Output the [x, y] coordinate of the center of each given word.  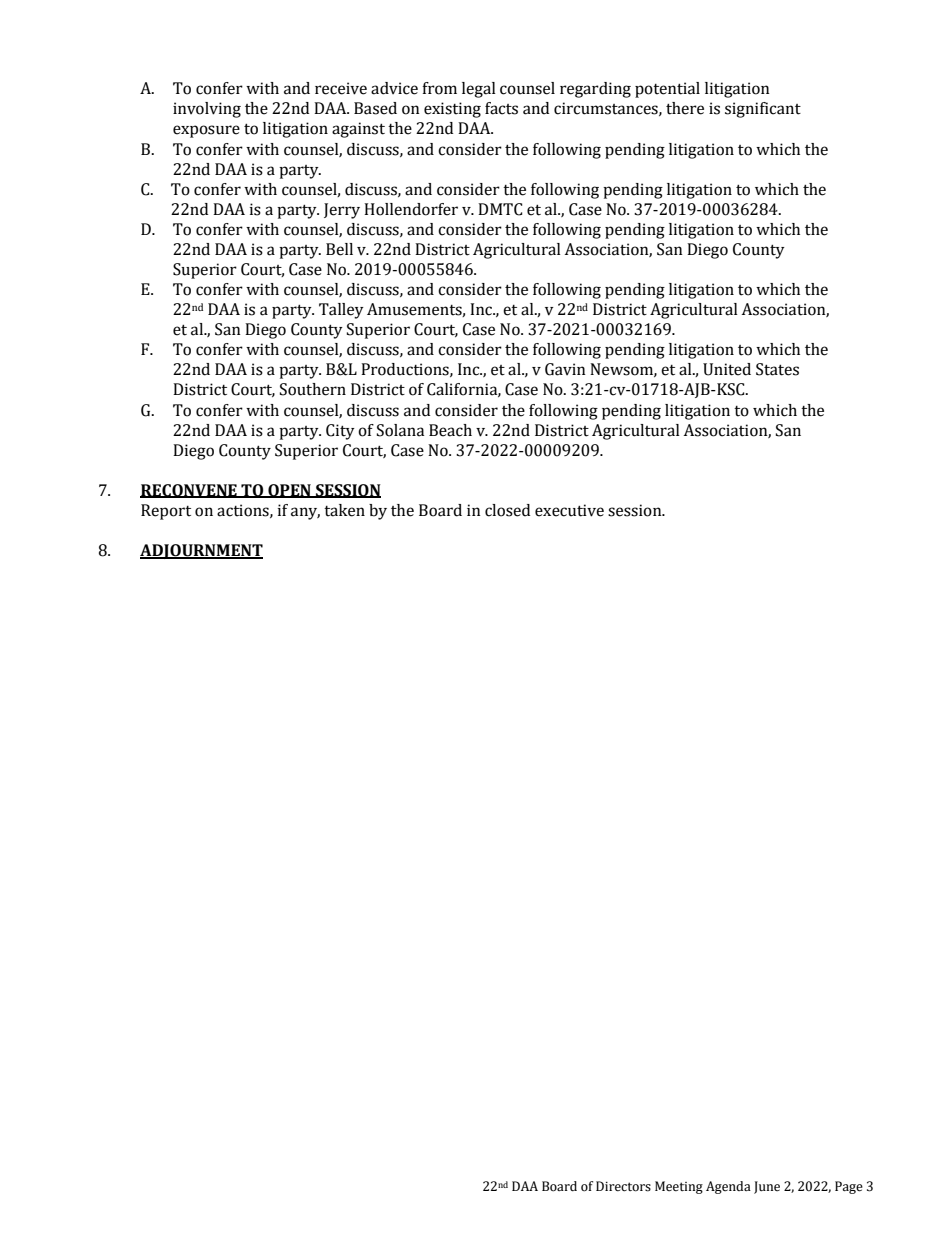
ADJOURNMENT [201, 551]
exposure [206, 131]
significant [763, 110]
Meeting [679, 1187]
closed [507, 510]
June [767, 1187]
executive [569, 510]
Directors [623, 1186]
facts [501, 108]
